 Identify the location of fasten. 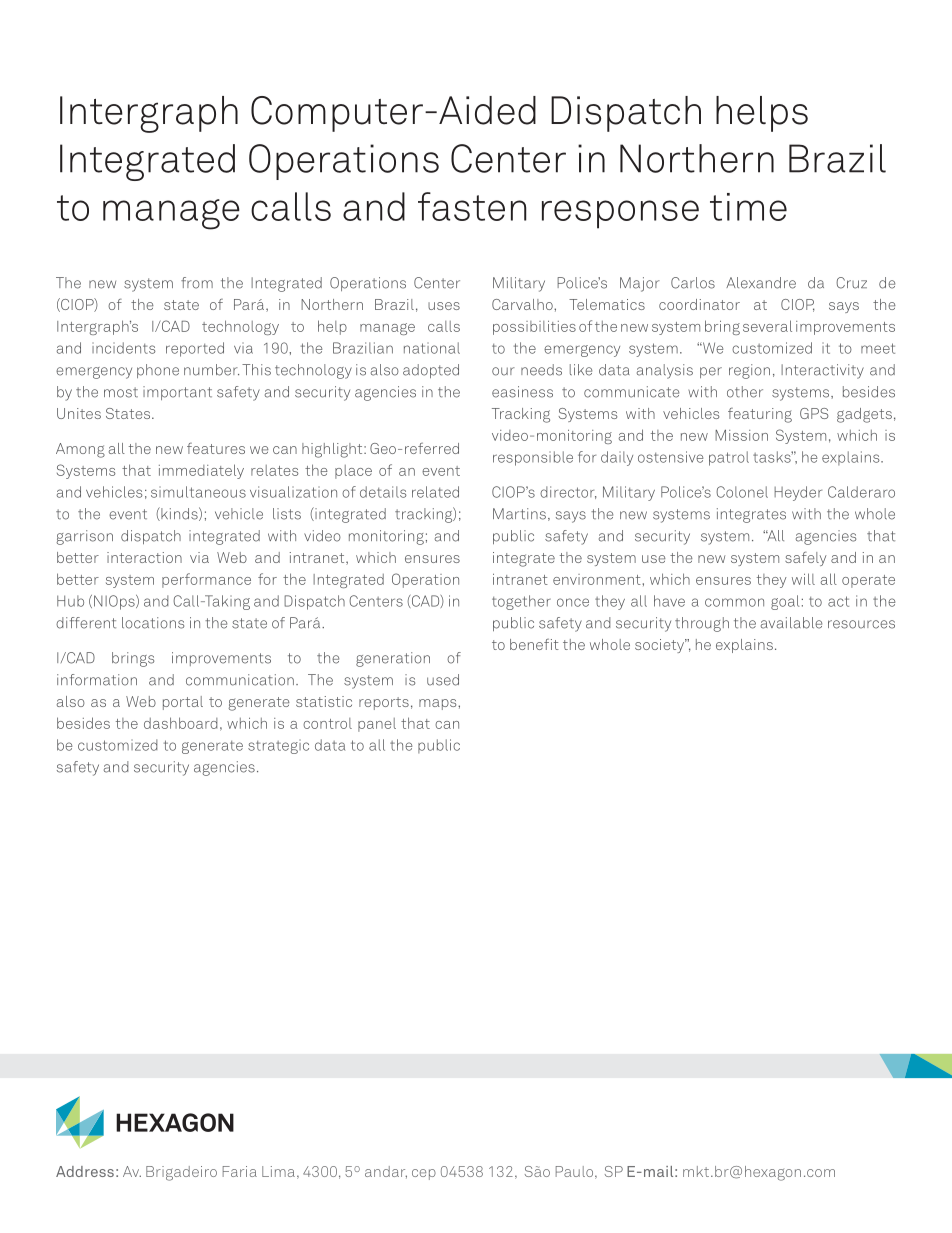
(472, 206).
